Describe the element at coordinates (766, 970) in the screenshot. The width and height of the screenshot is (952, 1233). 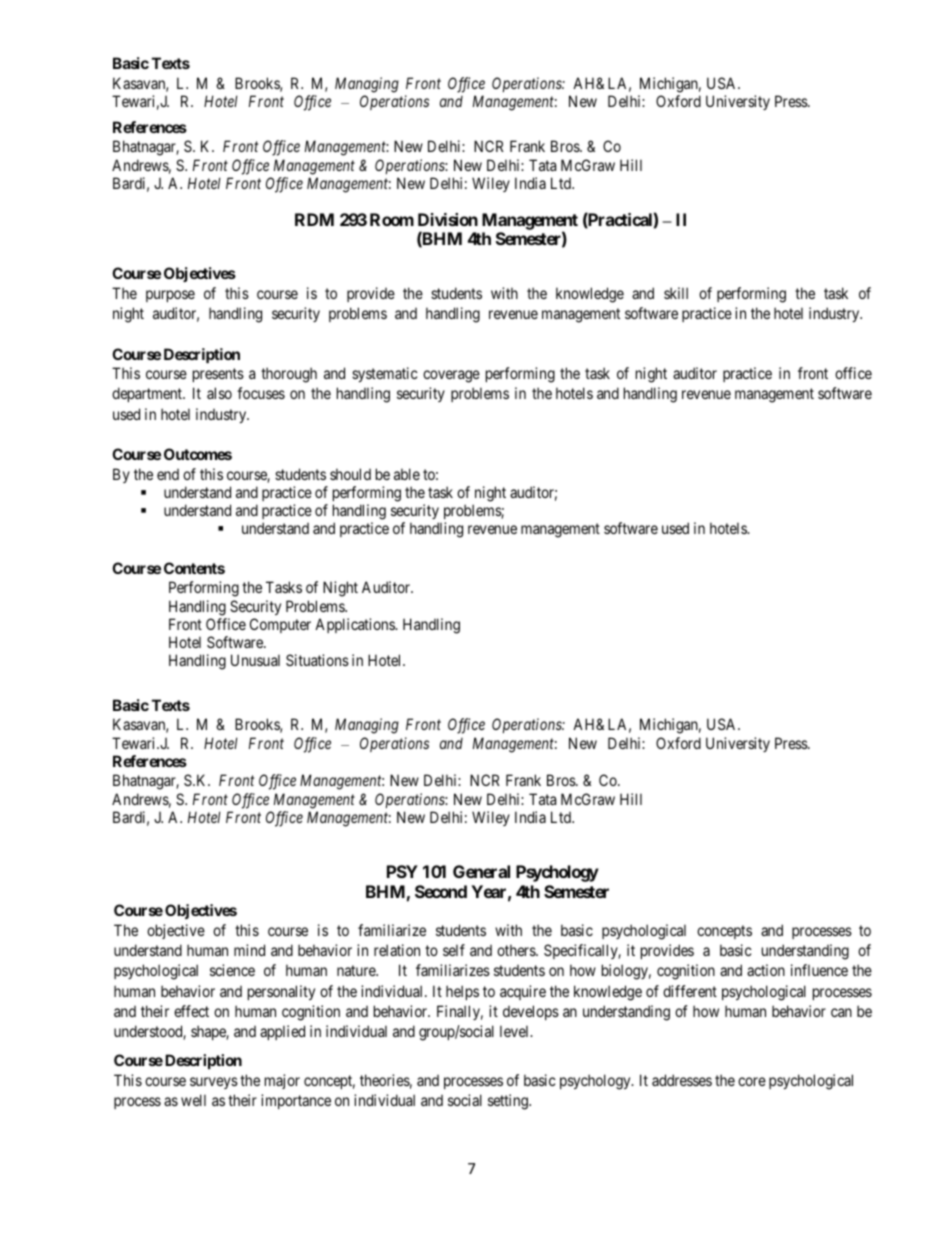
I see `action` at that location.
